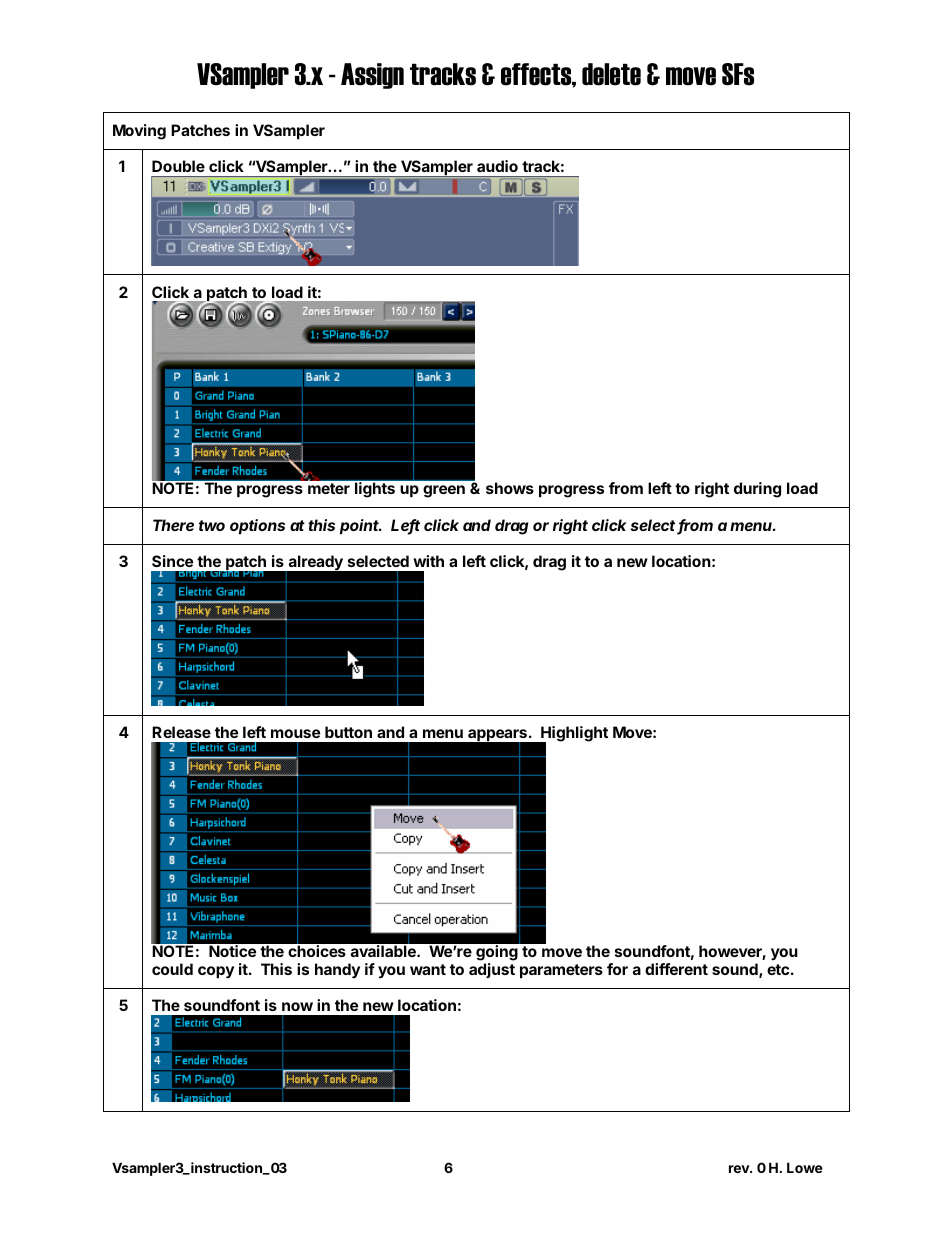 This screenshot has height=1233, width=952. I want to click on different, so click(676, 969).
